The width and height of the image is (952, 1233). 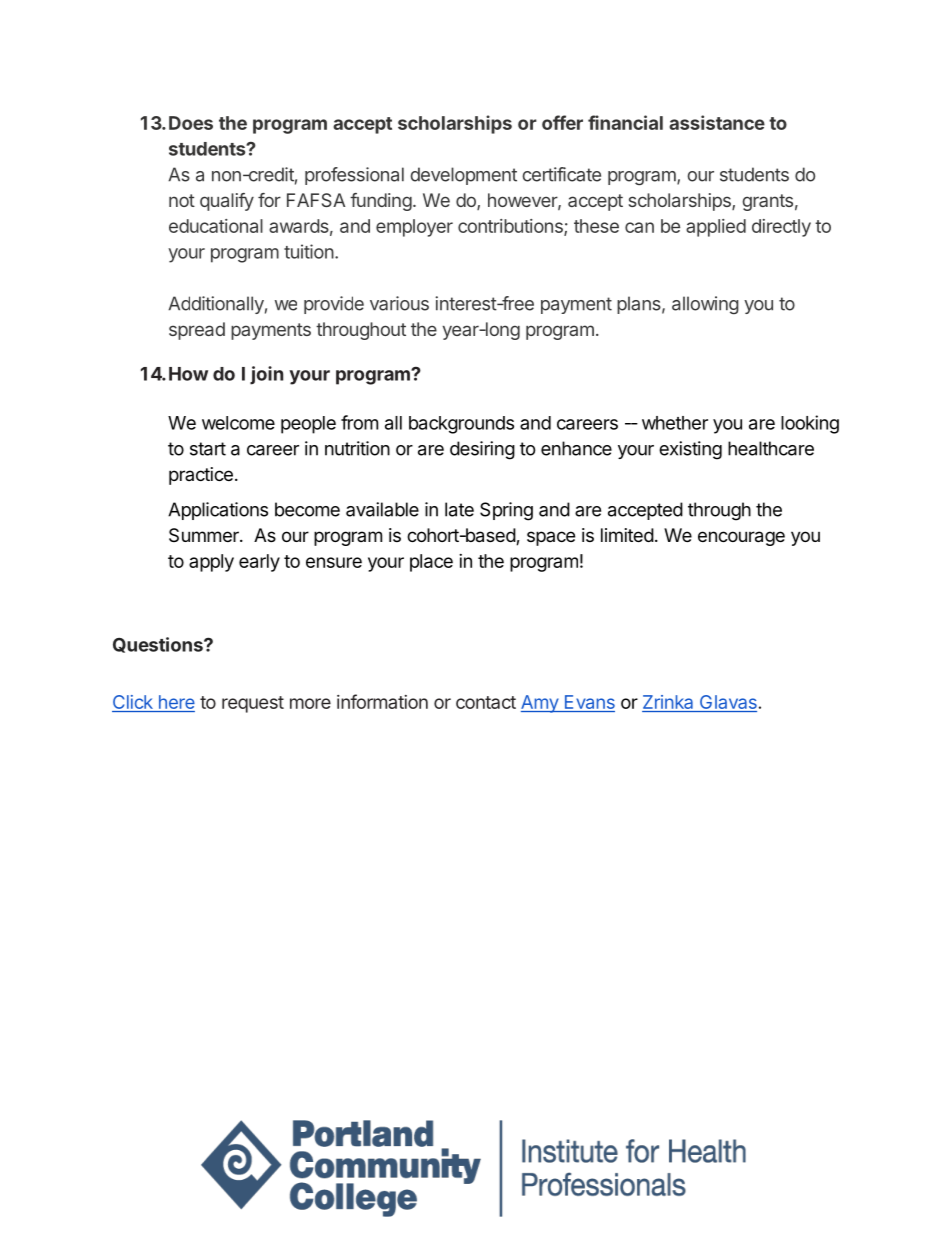 What do you see at coordinates (399, 303) in the image?
I see `various` at bounding box center [399, 303].
